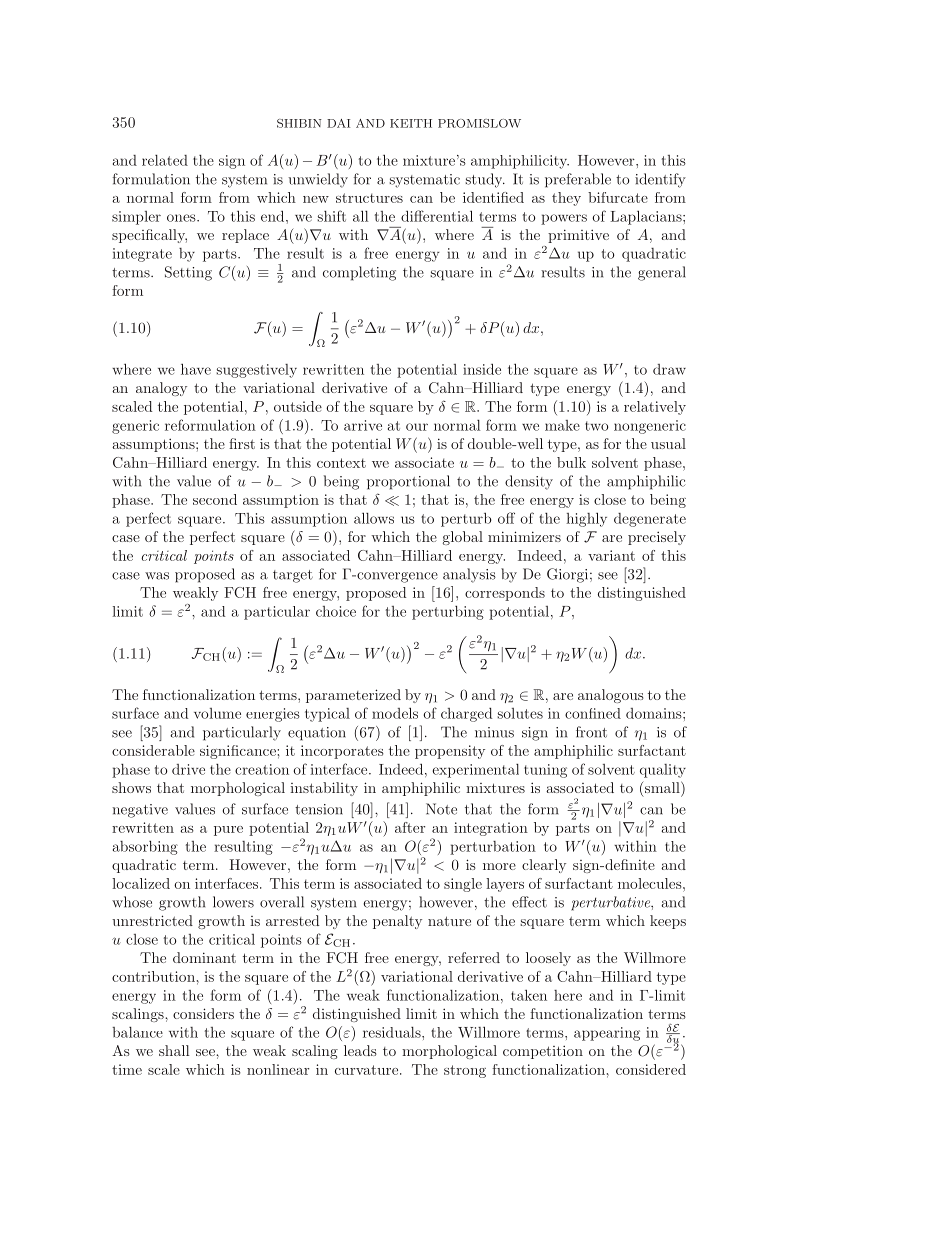 Image resolution: width=952 pixels, height=1233 pixels. I want to click on second, so click(215, 499).
